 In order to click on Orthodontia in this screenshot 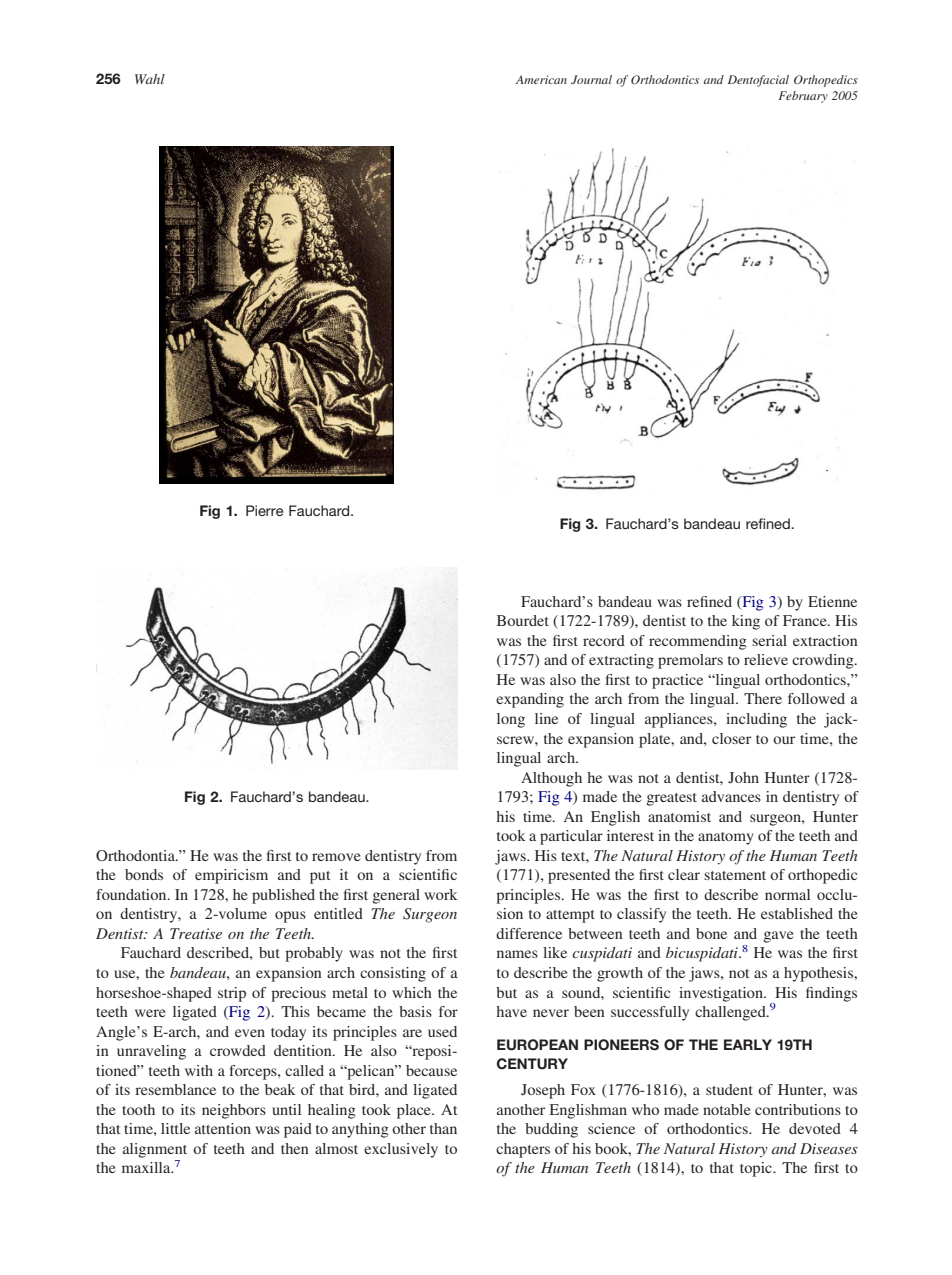, I will do `click(136, 855)`.
